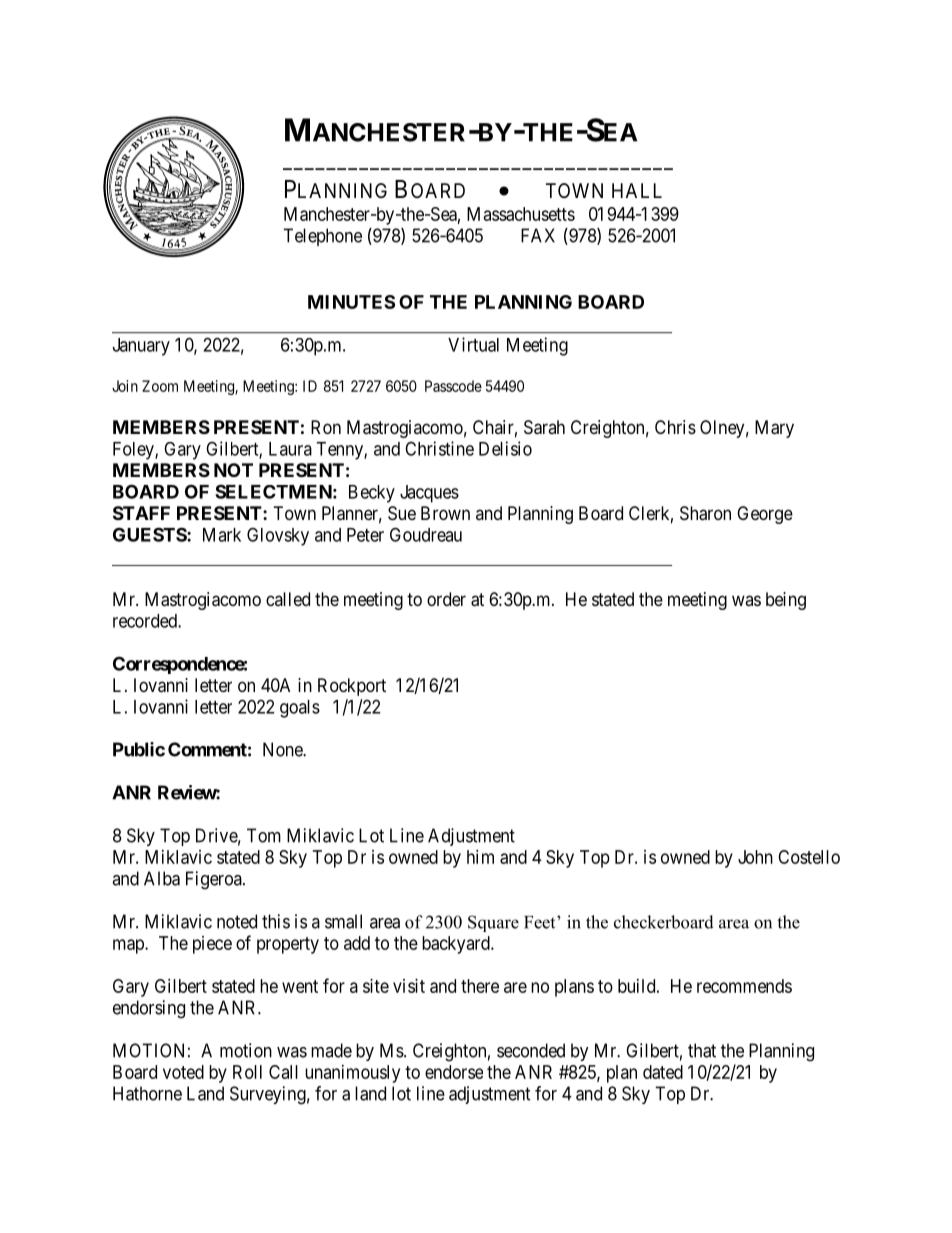 The width and height of the screenshot is (952, 1233). What do you see at coordinates (183, 1072) in the screenshot?
I see `voted` at bounding box center [183, 1072].
